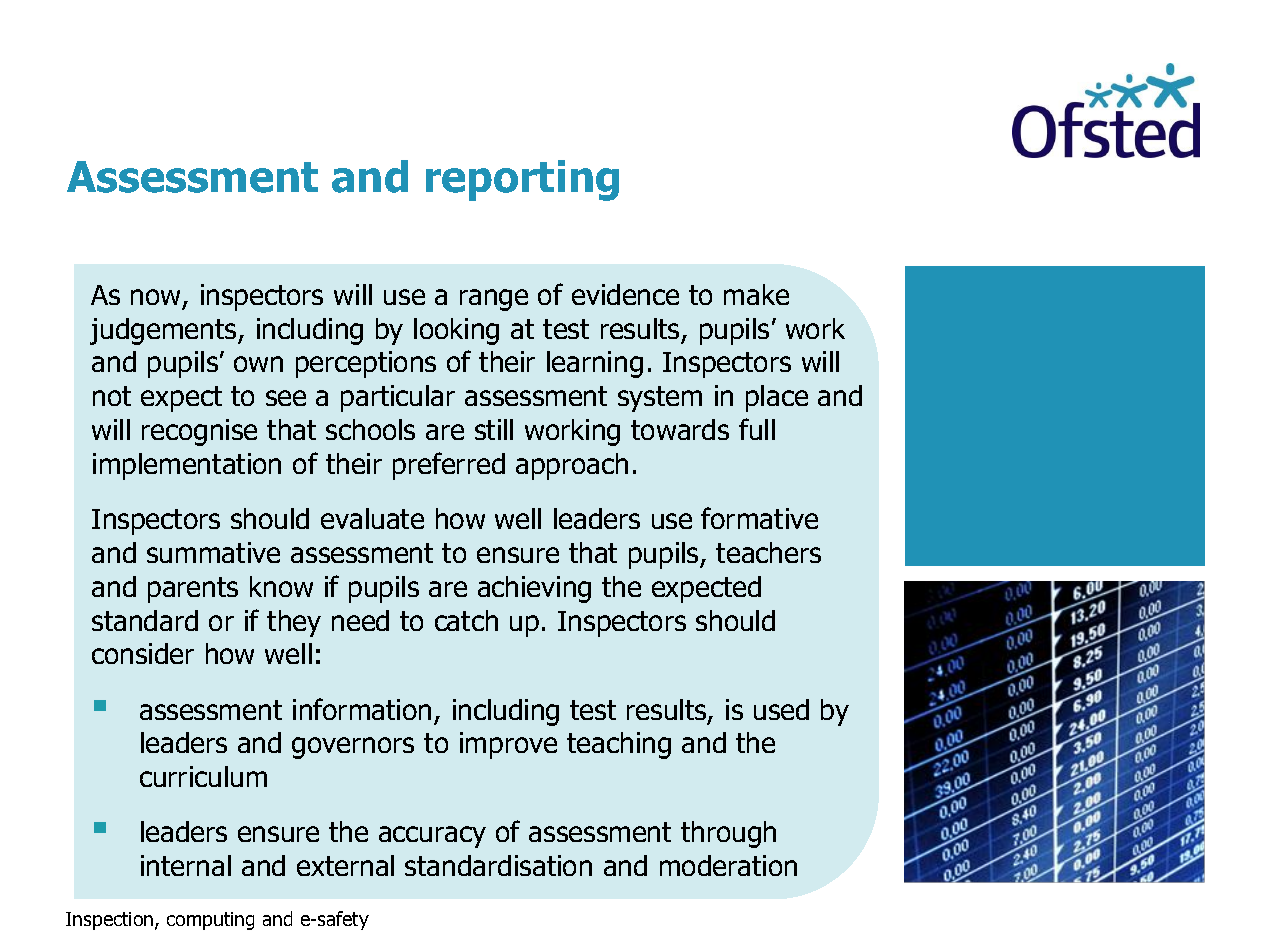 The width and height of the page is (1270, 952). What do you see at coordinates (756, 294) in the page?
I see `make` at bounding box center [756, 294].
